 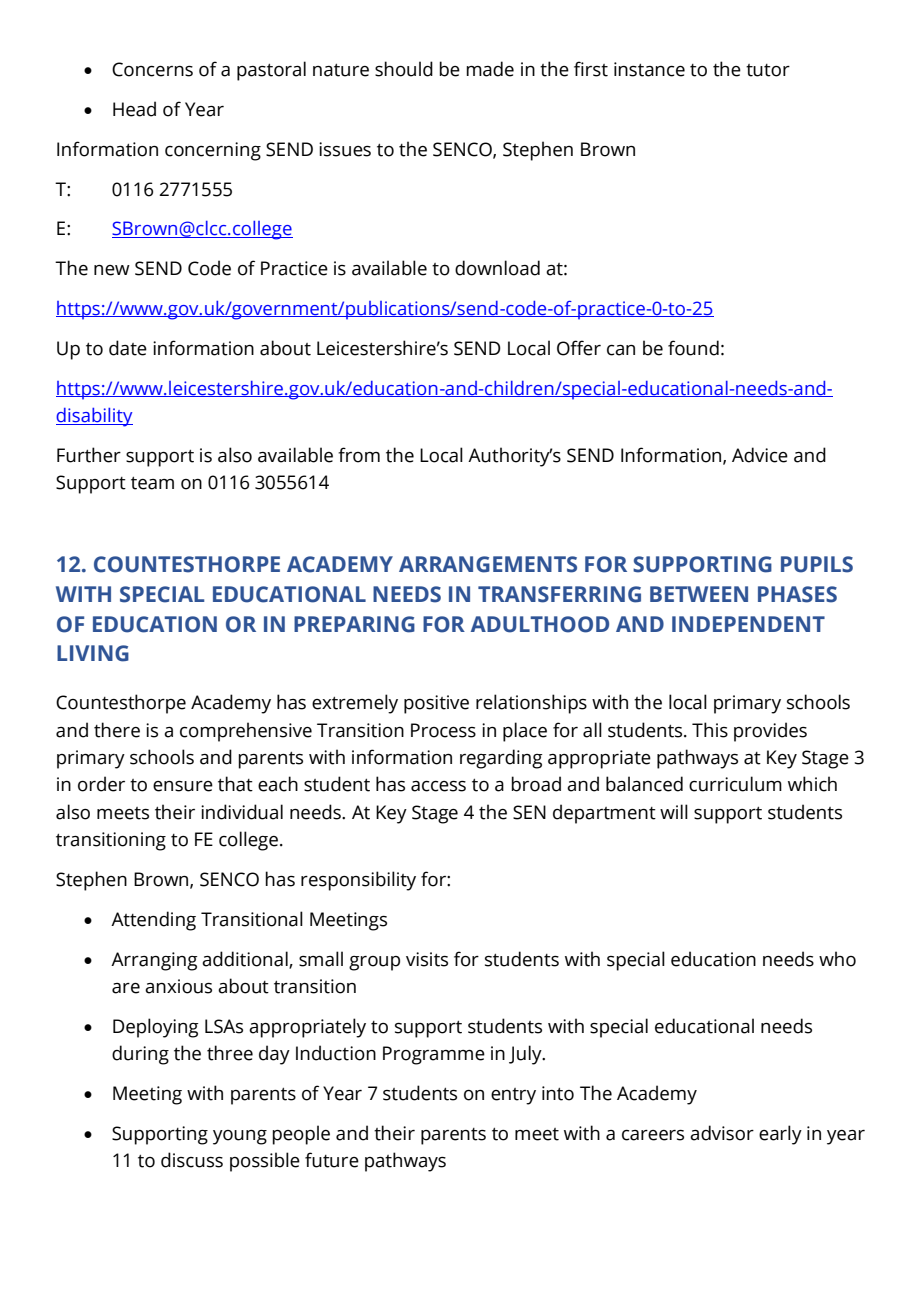 What do you see at coordinates (192, 1160) in the screenshot?
I see `discuss` at bounding box center [192, 1160].
